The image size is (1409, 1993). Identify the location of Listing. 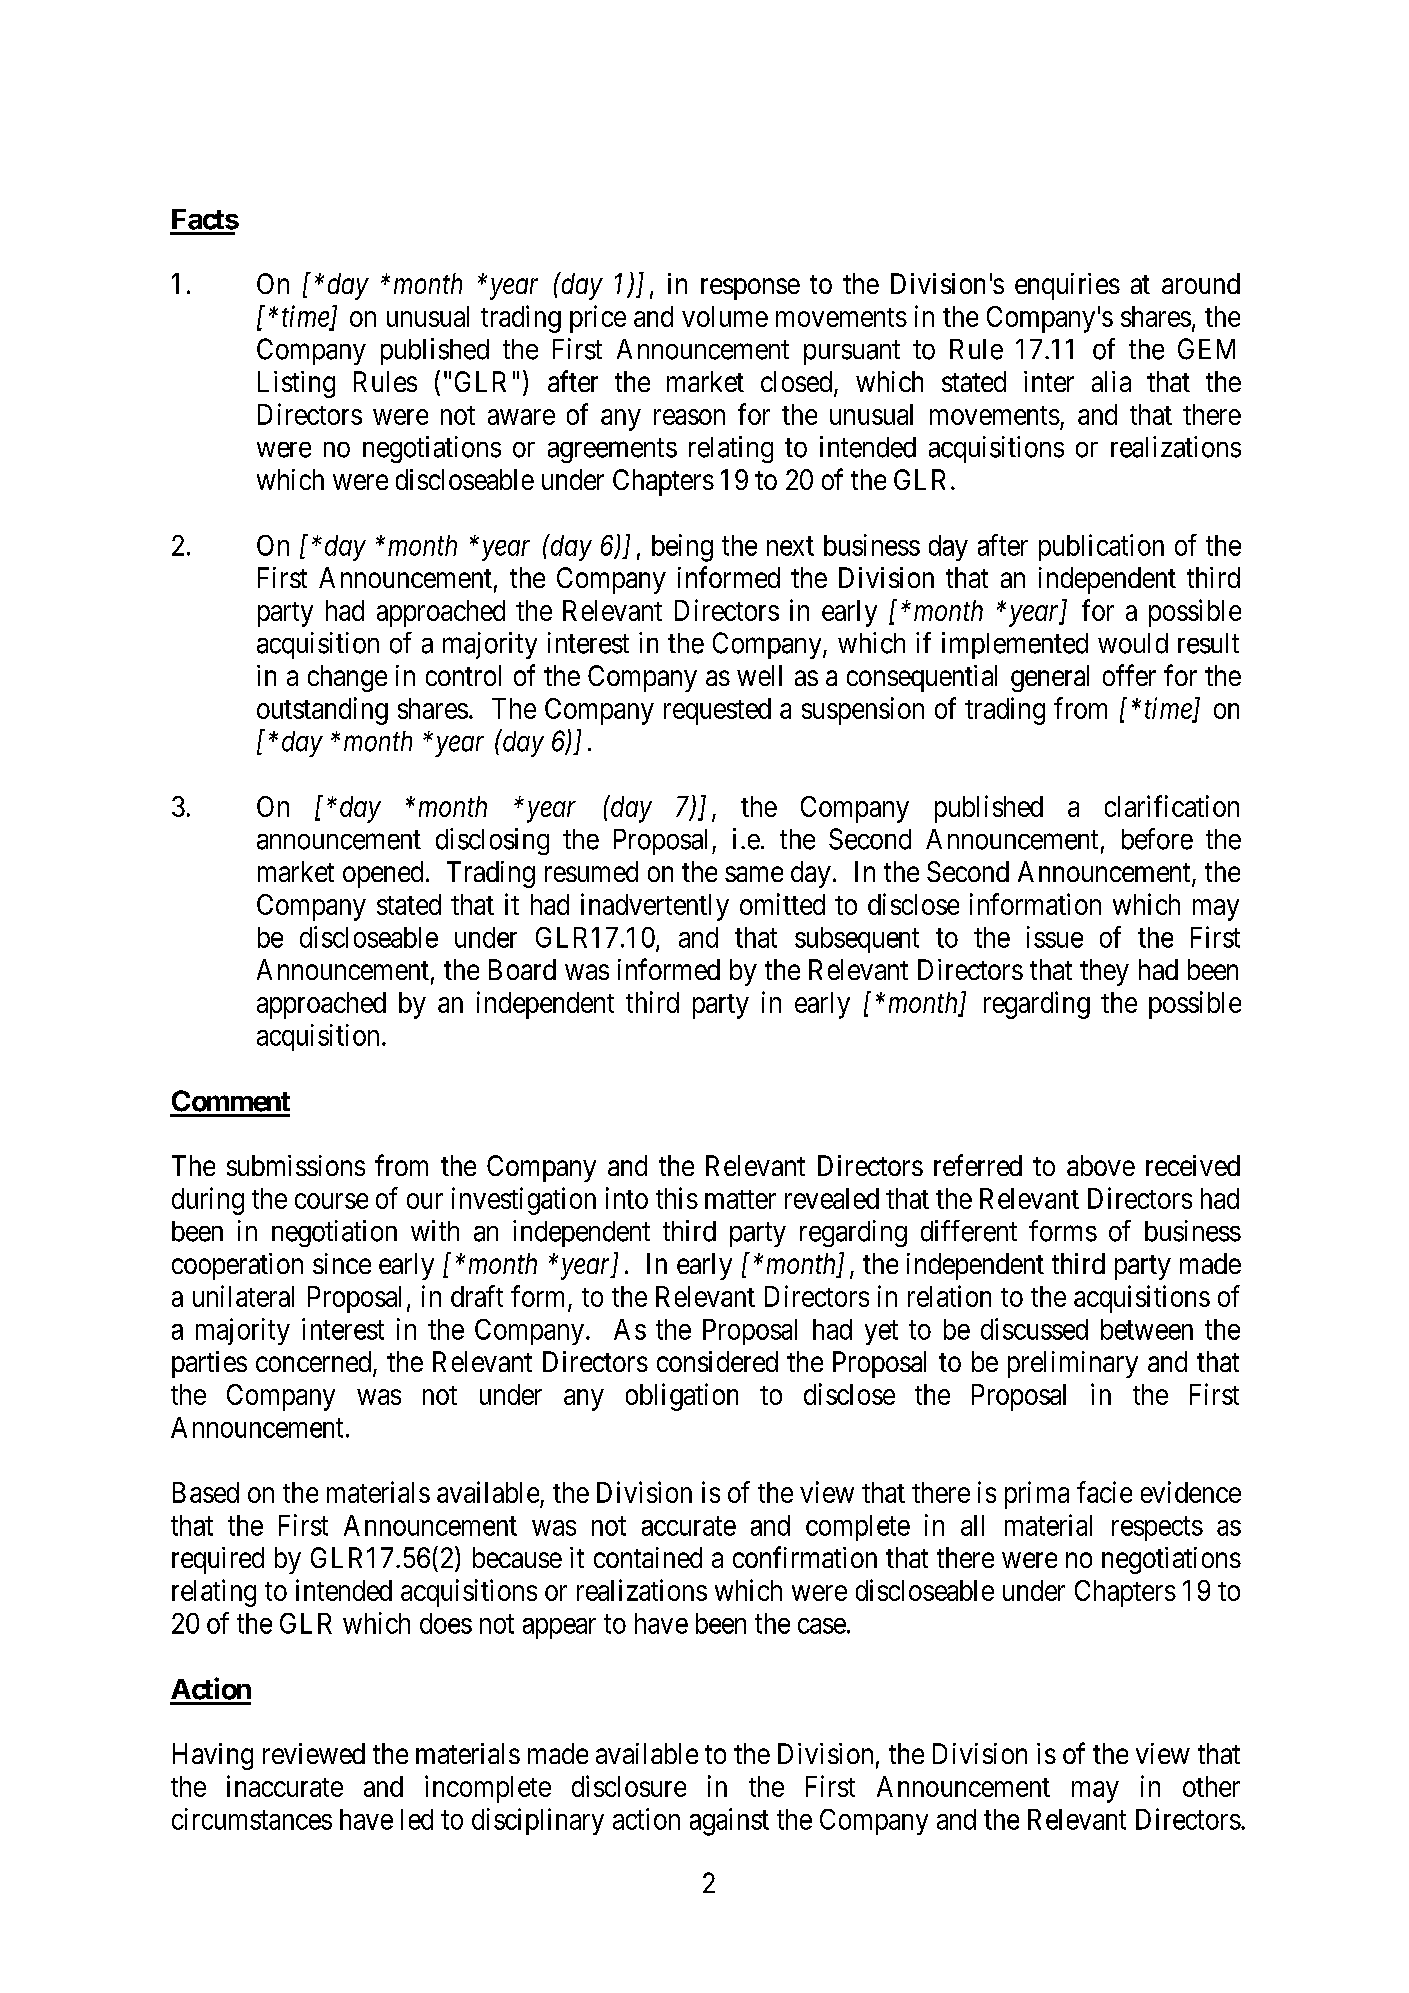
(296, 384).
